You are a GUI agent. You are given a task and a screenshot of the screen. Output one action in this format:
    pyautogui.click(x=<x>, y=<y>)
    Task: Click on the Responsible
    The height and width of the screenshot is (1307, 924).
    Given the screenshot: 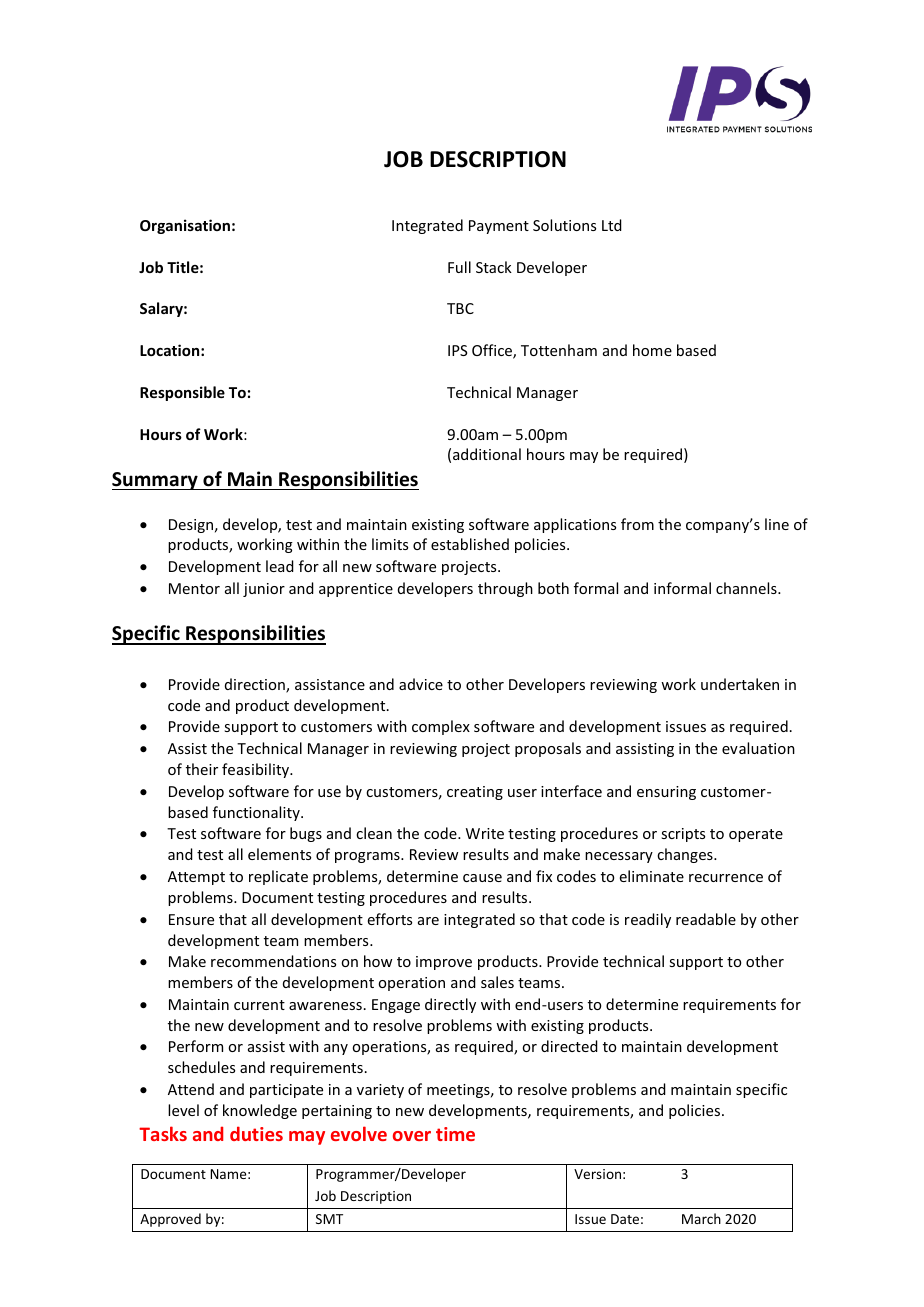 What is the action you would take?
    pyautogui.click(x=182, y=393)
